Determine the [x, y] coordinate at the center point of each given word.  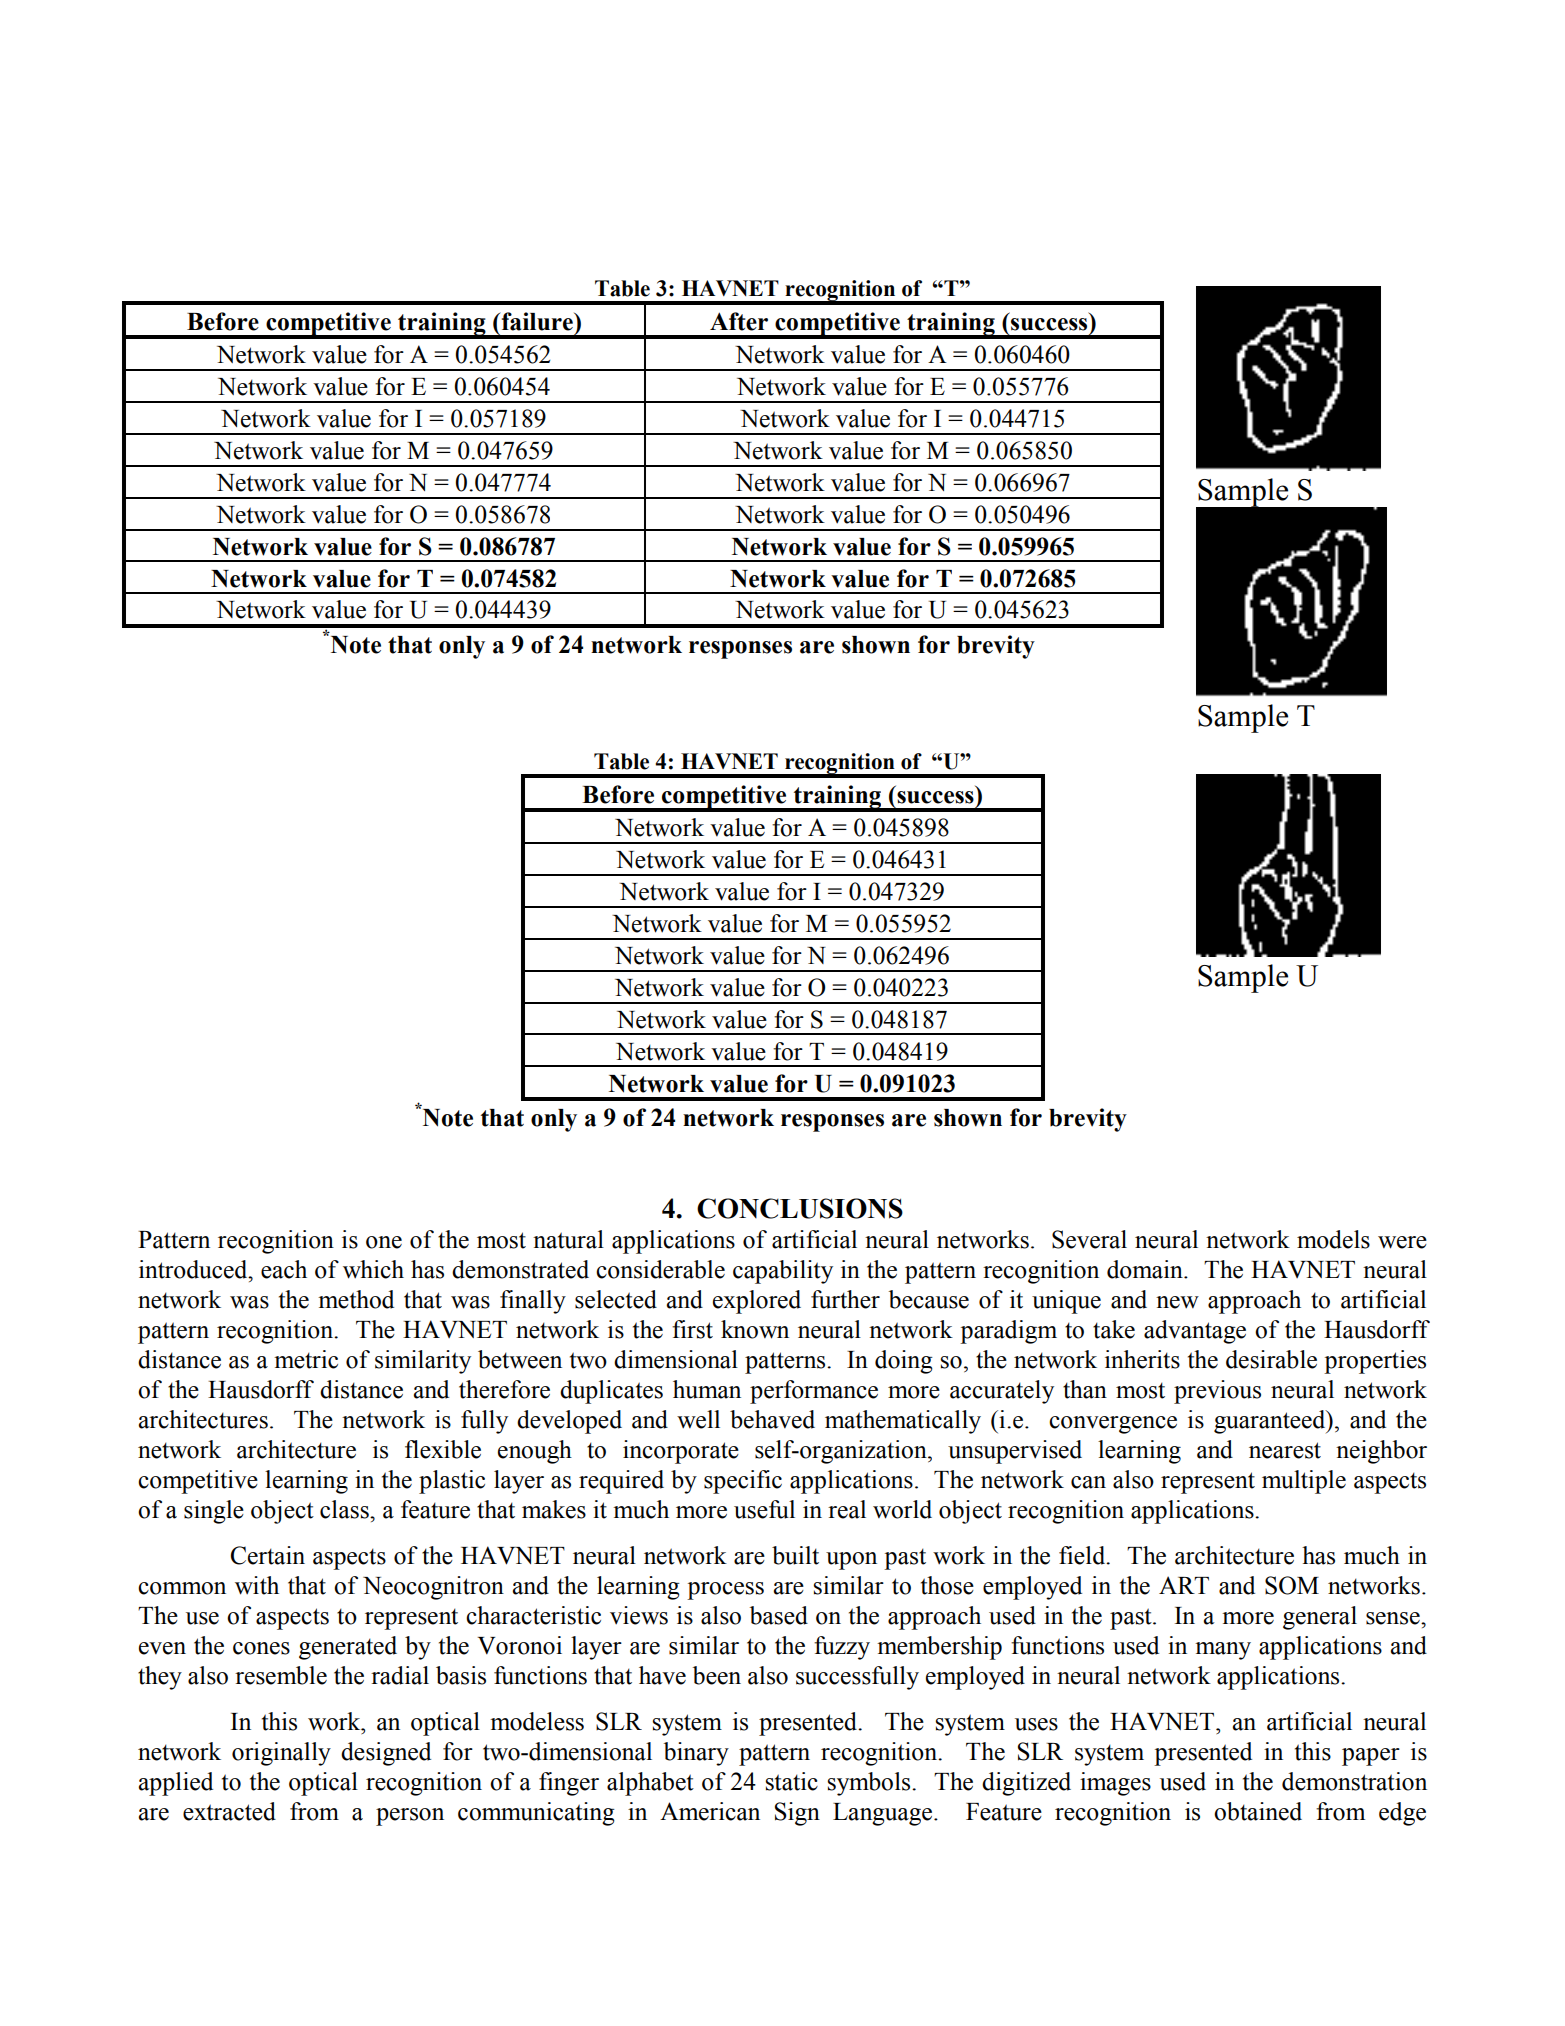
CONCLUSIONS [800, 1208]
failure [537, 321]
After [739, 321]
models [1333, 1239]
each [284, 1269]
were [1402, 1242]
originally [281, 1754]
